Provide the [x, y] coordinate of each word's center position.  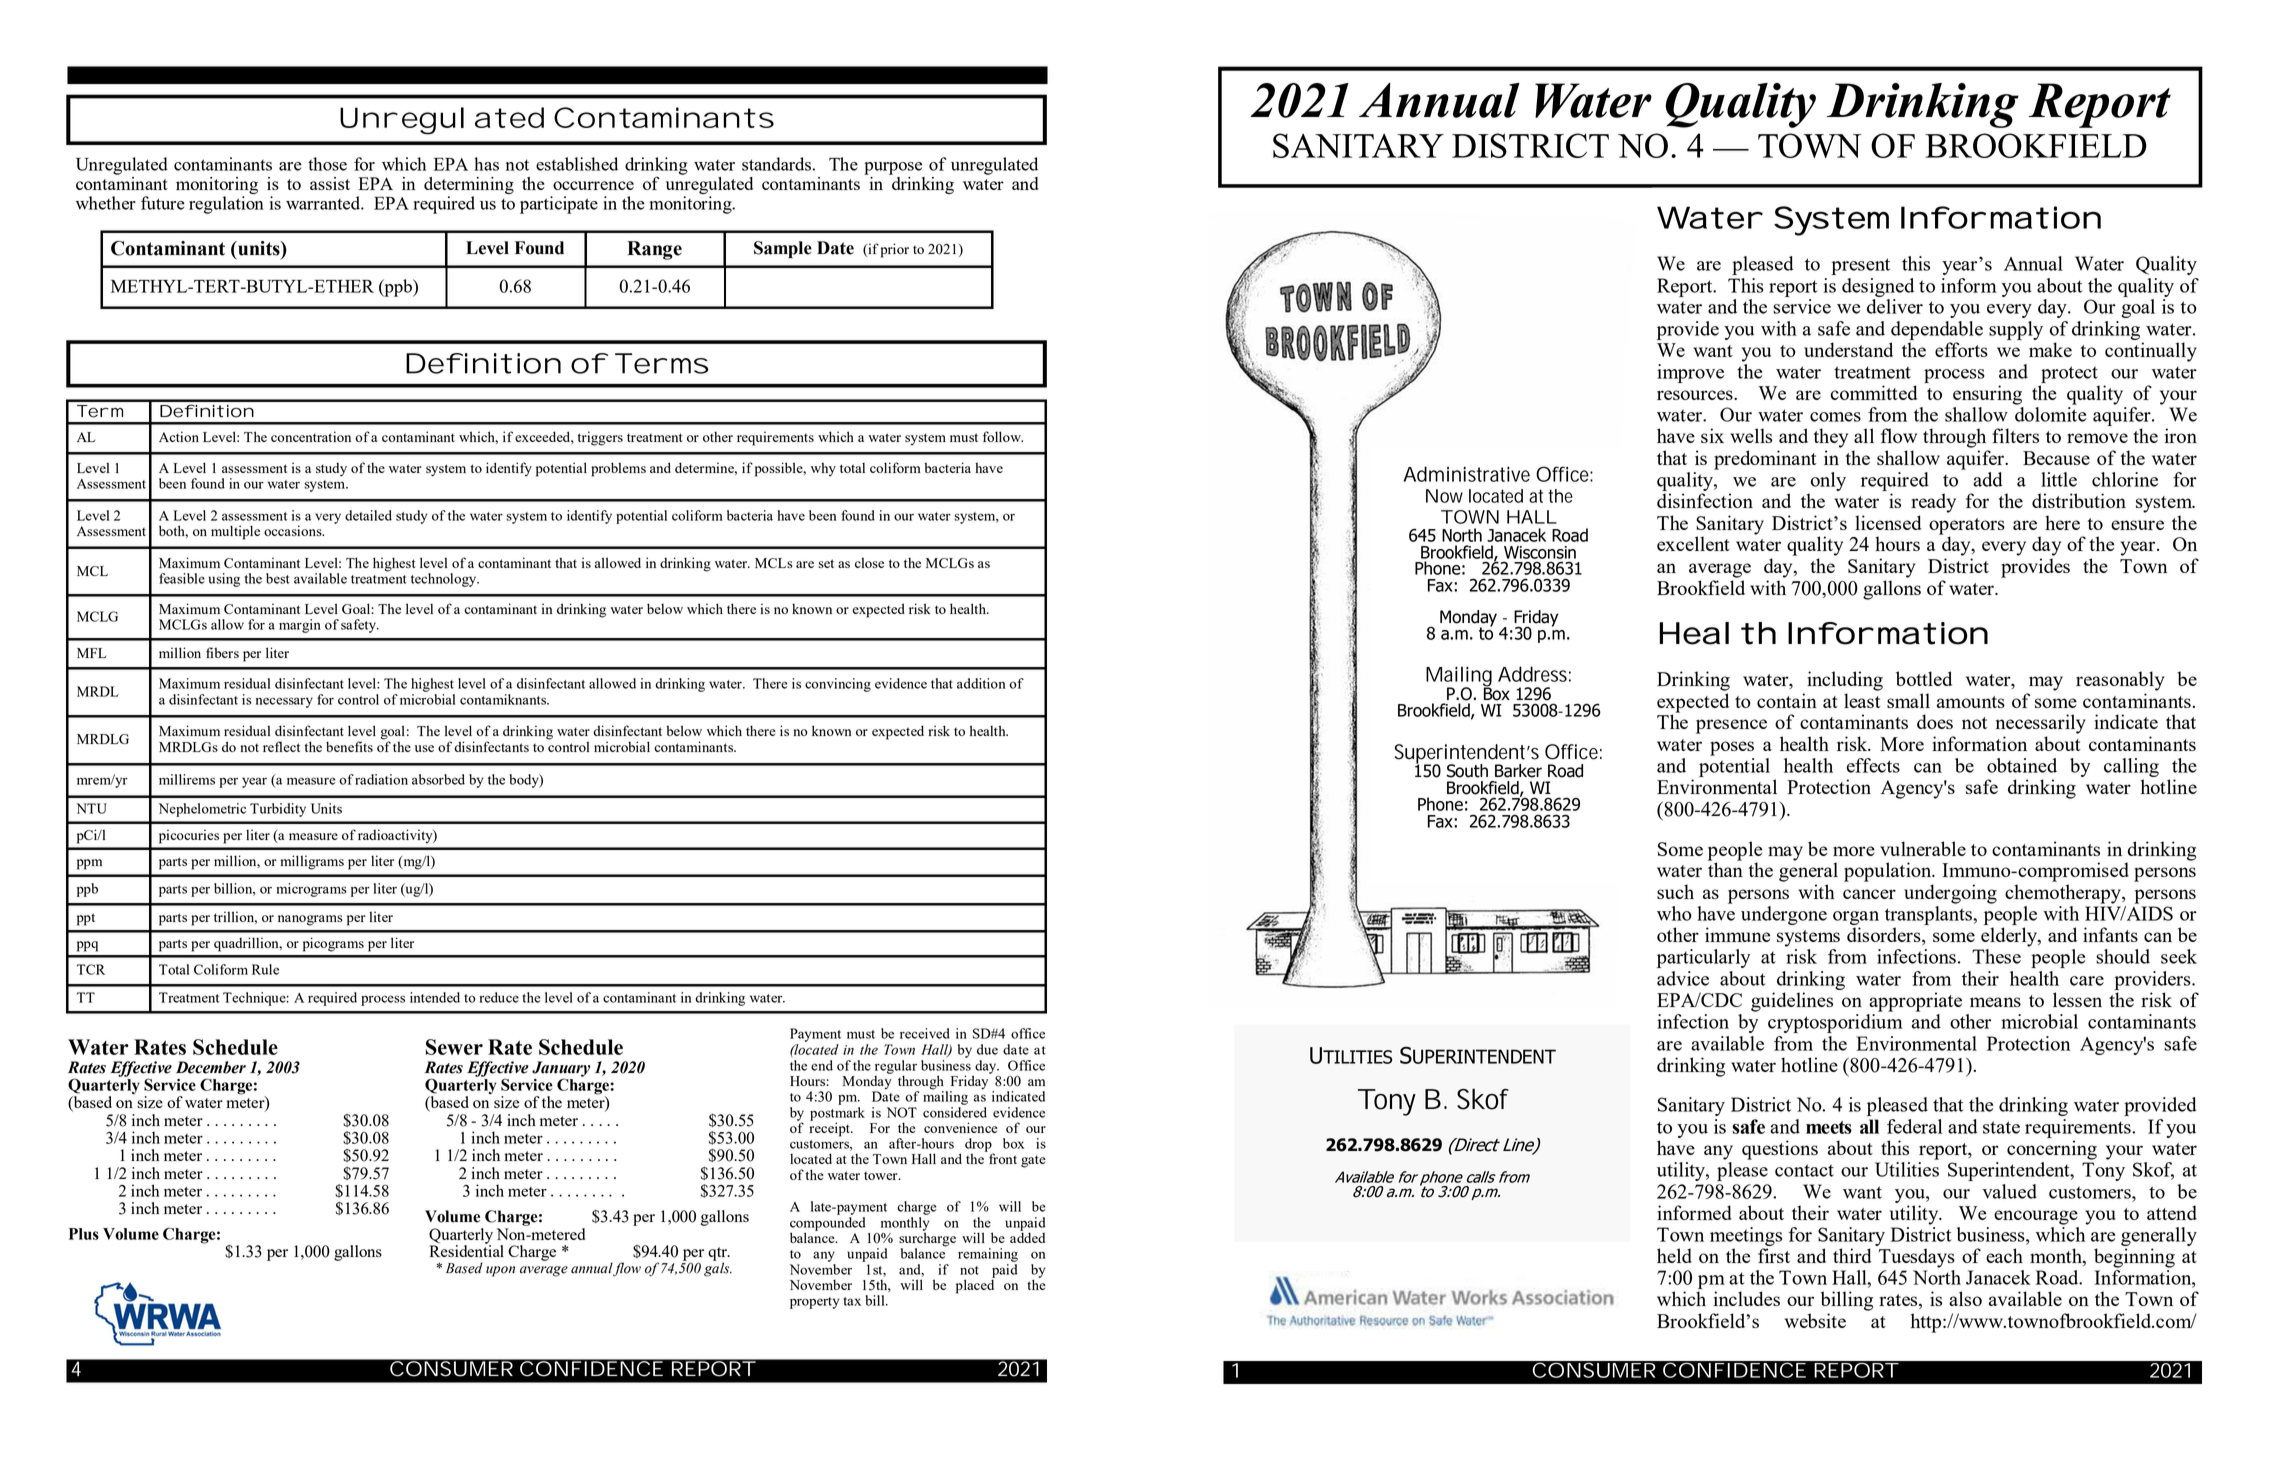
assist [330, 183]
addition [981, 683]
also [1965, 1298]
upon [500, 1271]
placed [975, 1285]
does [1935, 721]
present [1860, 266]
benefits [349, 746]
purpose [893, 168]
